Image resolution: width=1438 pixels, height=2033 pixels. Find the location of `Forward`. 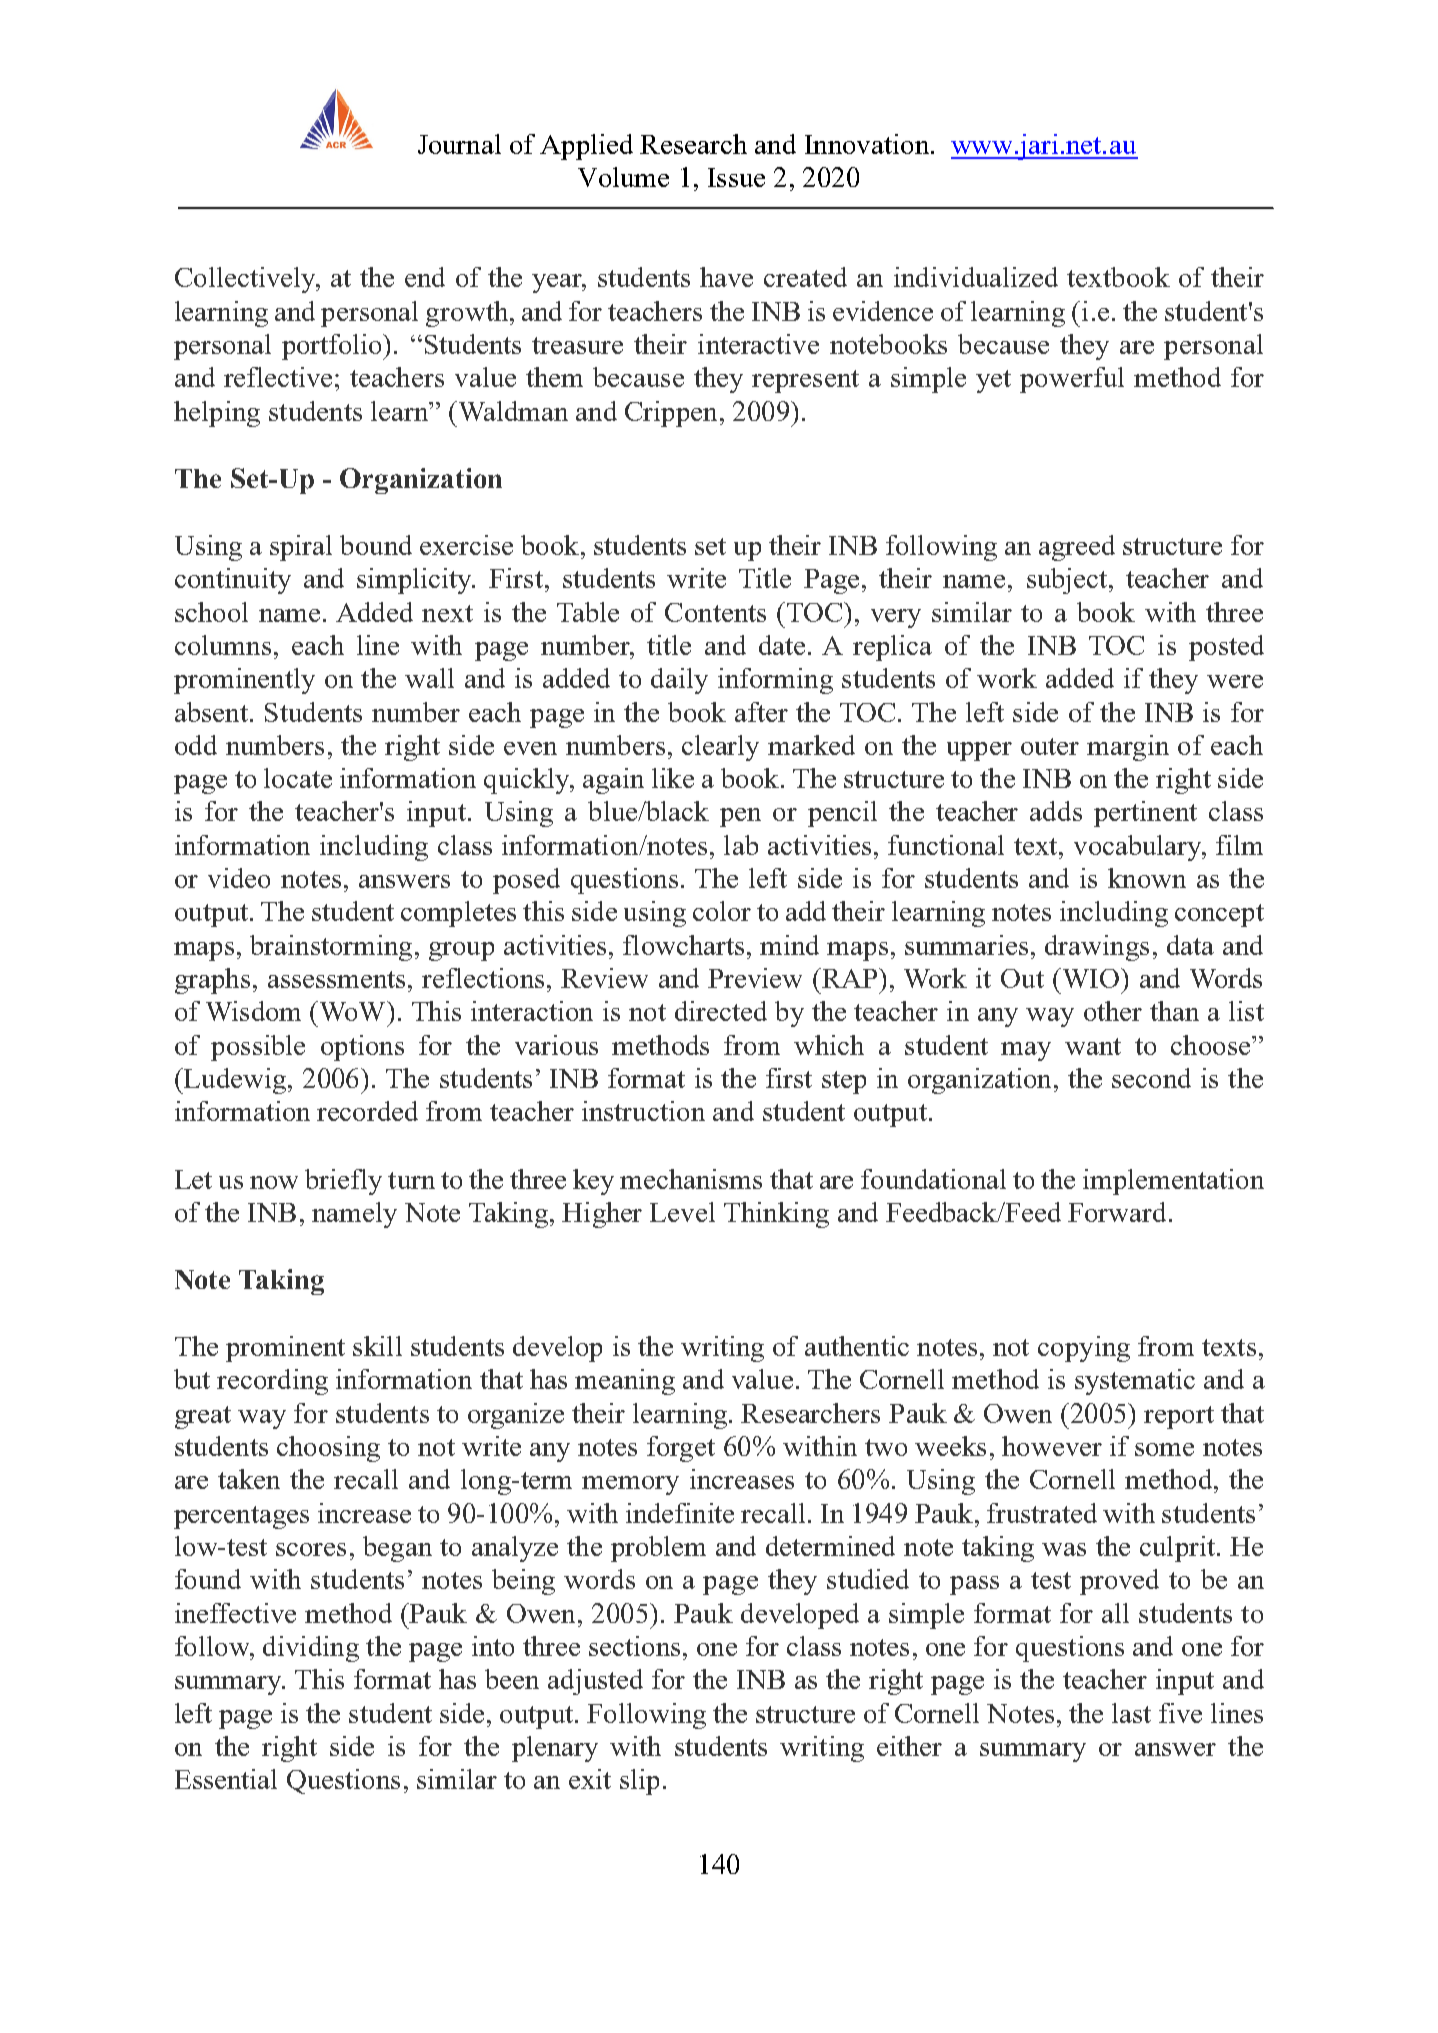

Forward is located at coordinates (1117, 1212).
